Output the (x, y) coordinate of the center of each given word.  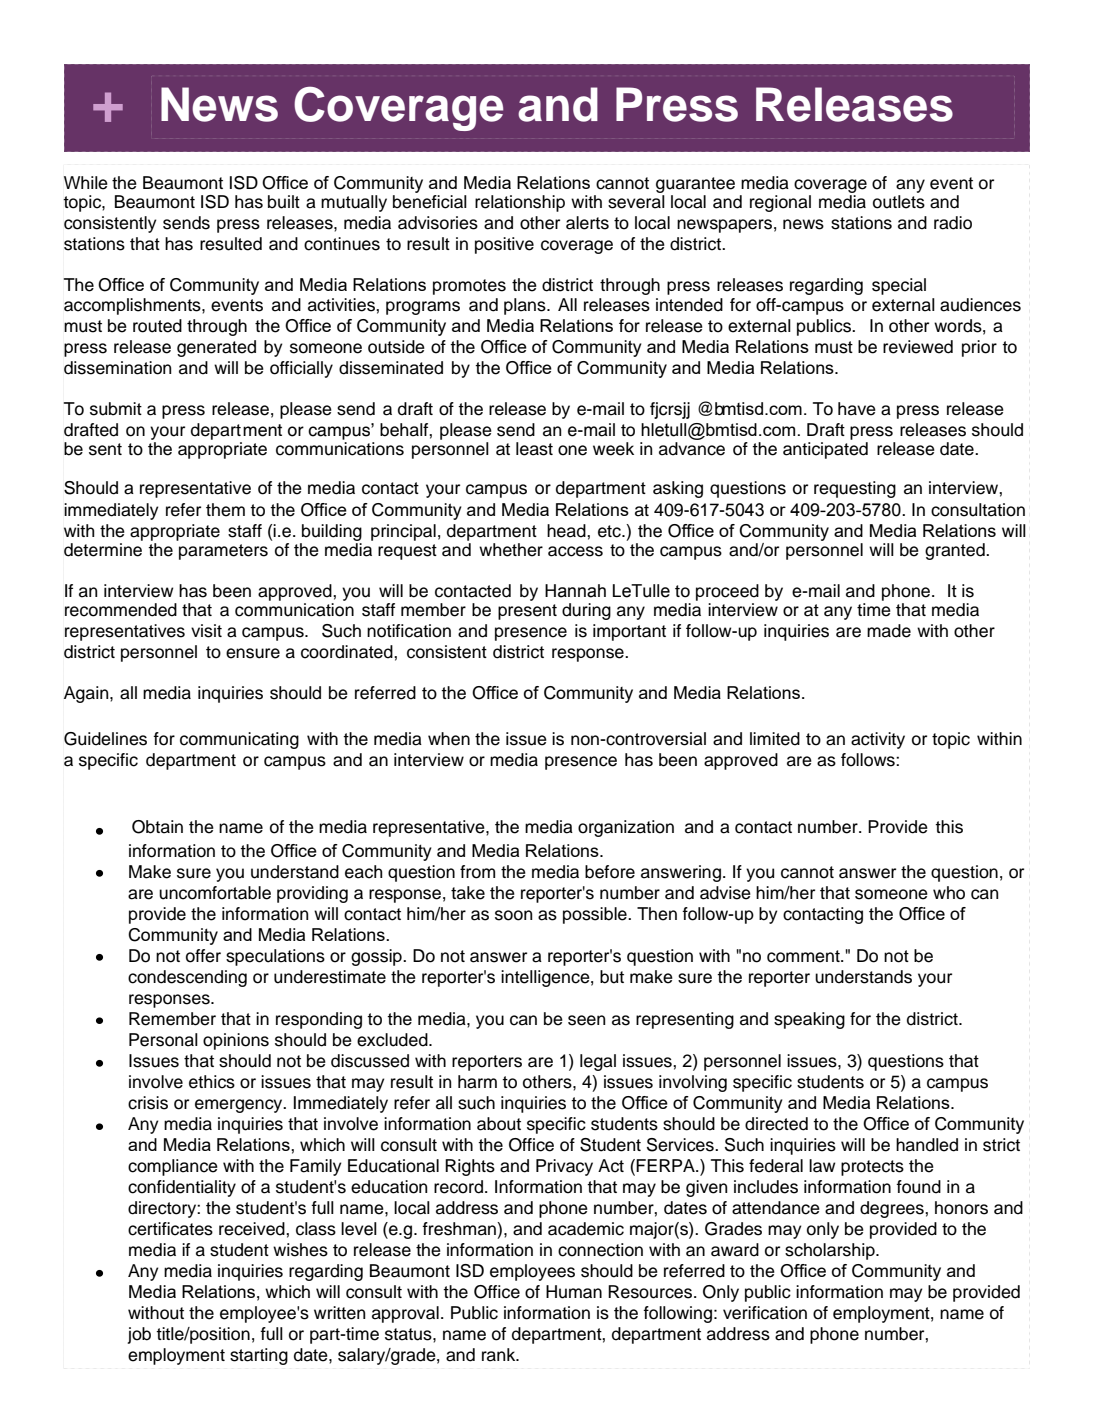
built (284, 202)
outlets (899, 202)
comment (804, 956)
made (889, 631)
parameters (223, 552)
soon (513, 915)
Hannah (575, 591)
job (139, 1335)
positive (504, 245)
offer (203, 956)
